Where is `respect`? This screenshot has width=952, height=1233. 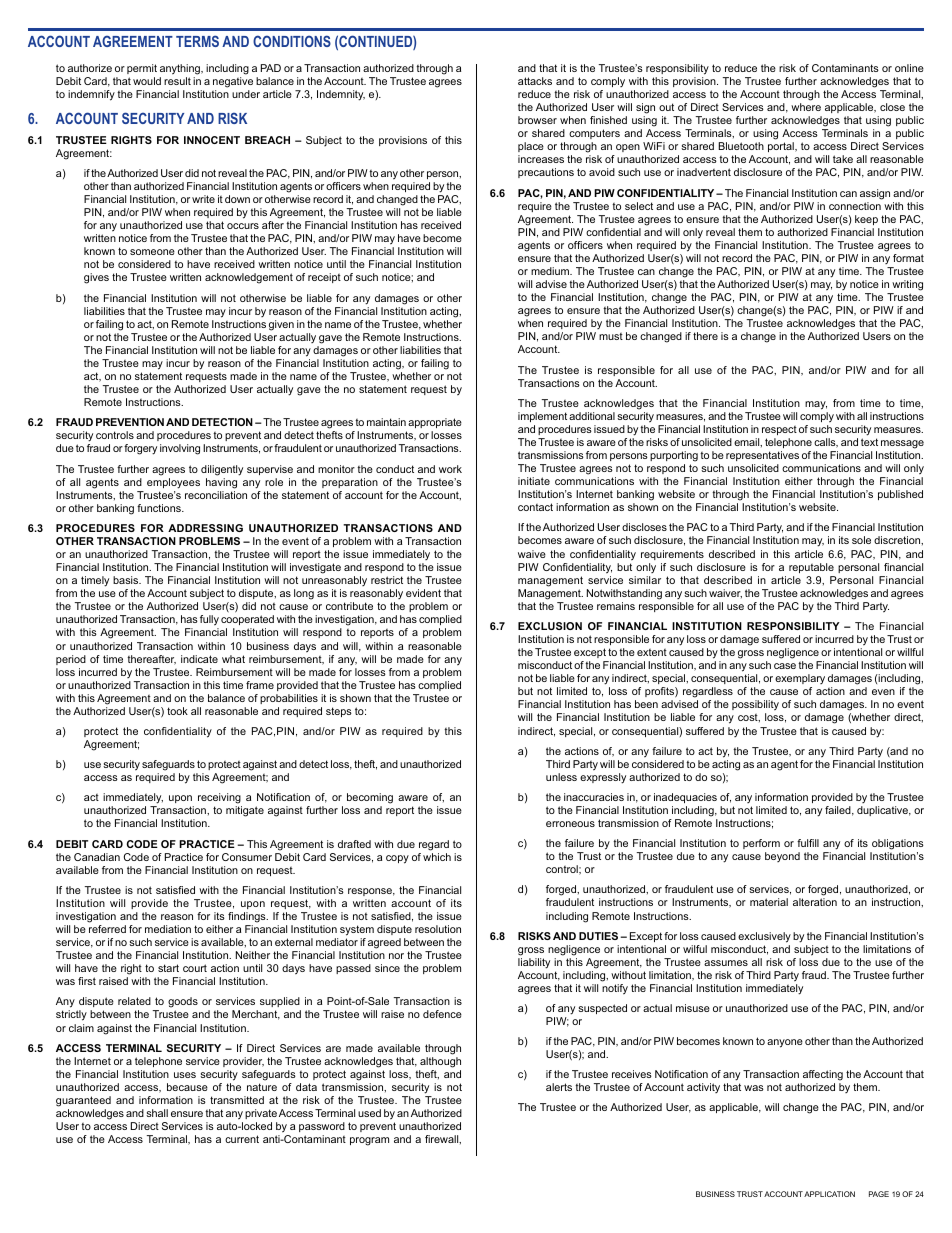 respect is located at coordinates (779, 430).
